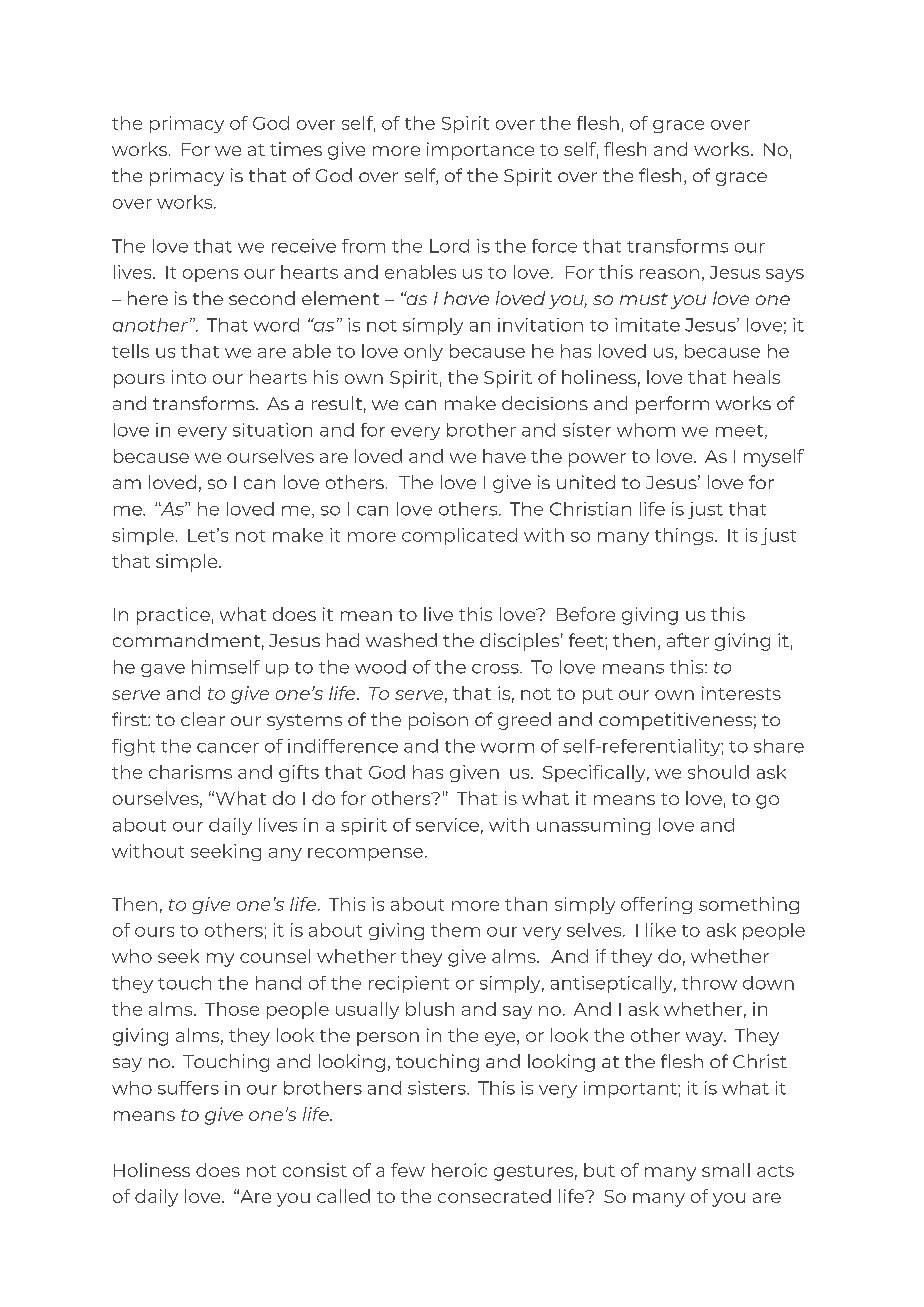 The height and width of the screenshot is (1307, 924). What do you see at coordinates (163, 670) in the screenshot?
I see `gave` at bounding box center [163, 670].
